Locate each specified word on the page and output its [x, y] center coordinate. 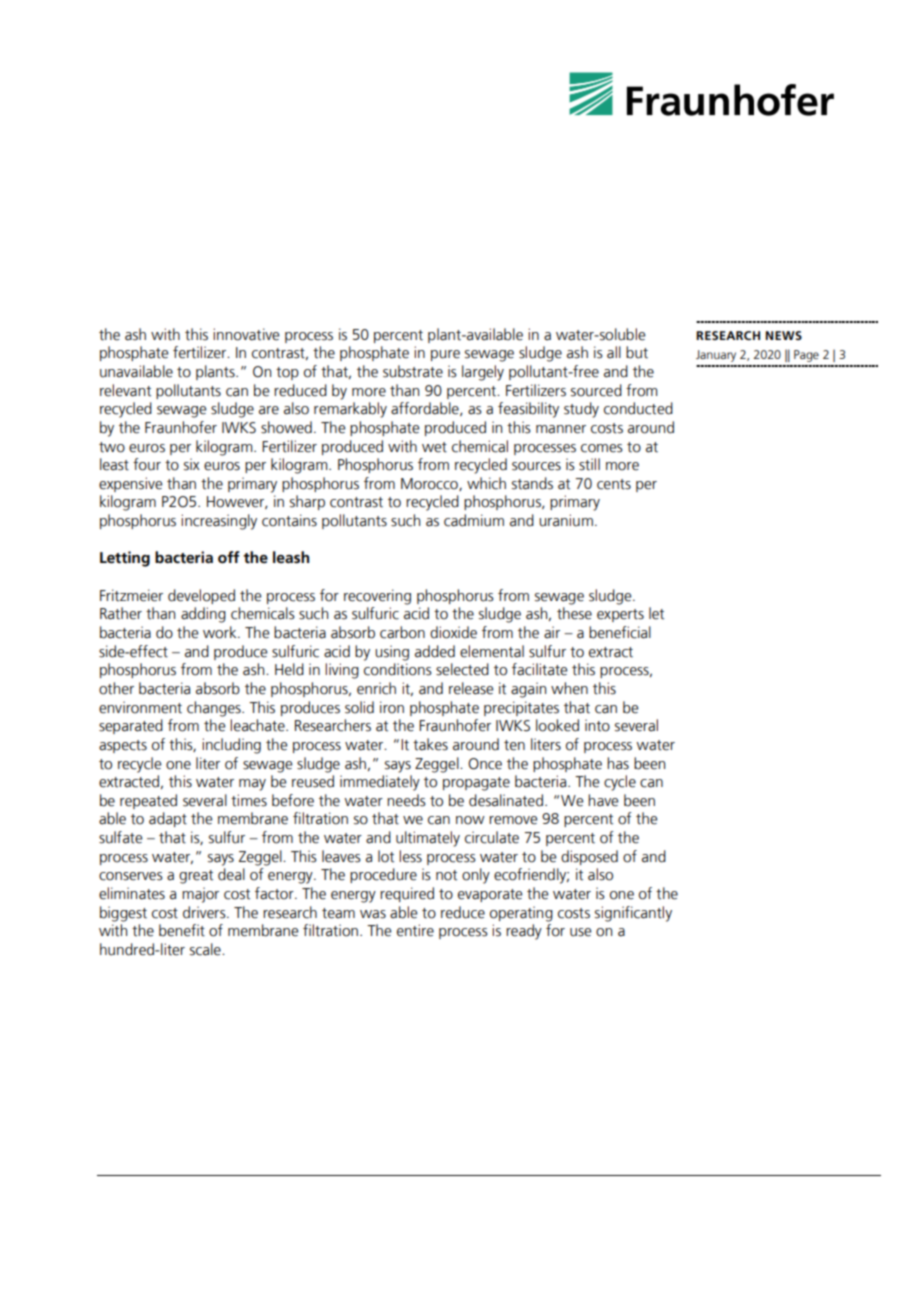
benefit [182, 930]
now [470, 820]
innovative [246, 334]
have [603, 800]
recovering [377, 597]
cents [614, 484]
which [486, 483]
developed [201, 596]
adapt [168, 819]
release [471, 688]
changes [215, 709]
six [192, 464]
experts [620, 615]
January [716, 356]
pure [445, 355]
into [597, 725]
